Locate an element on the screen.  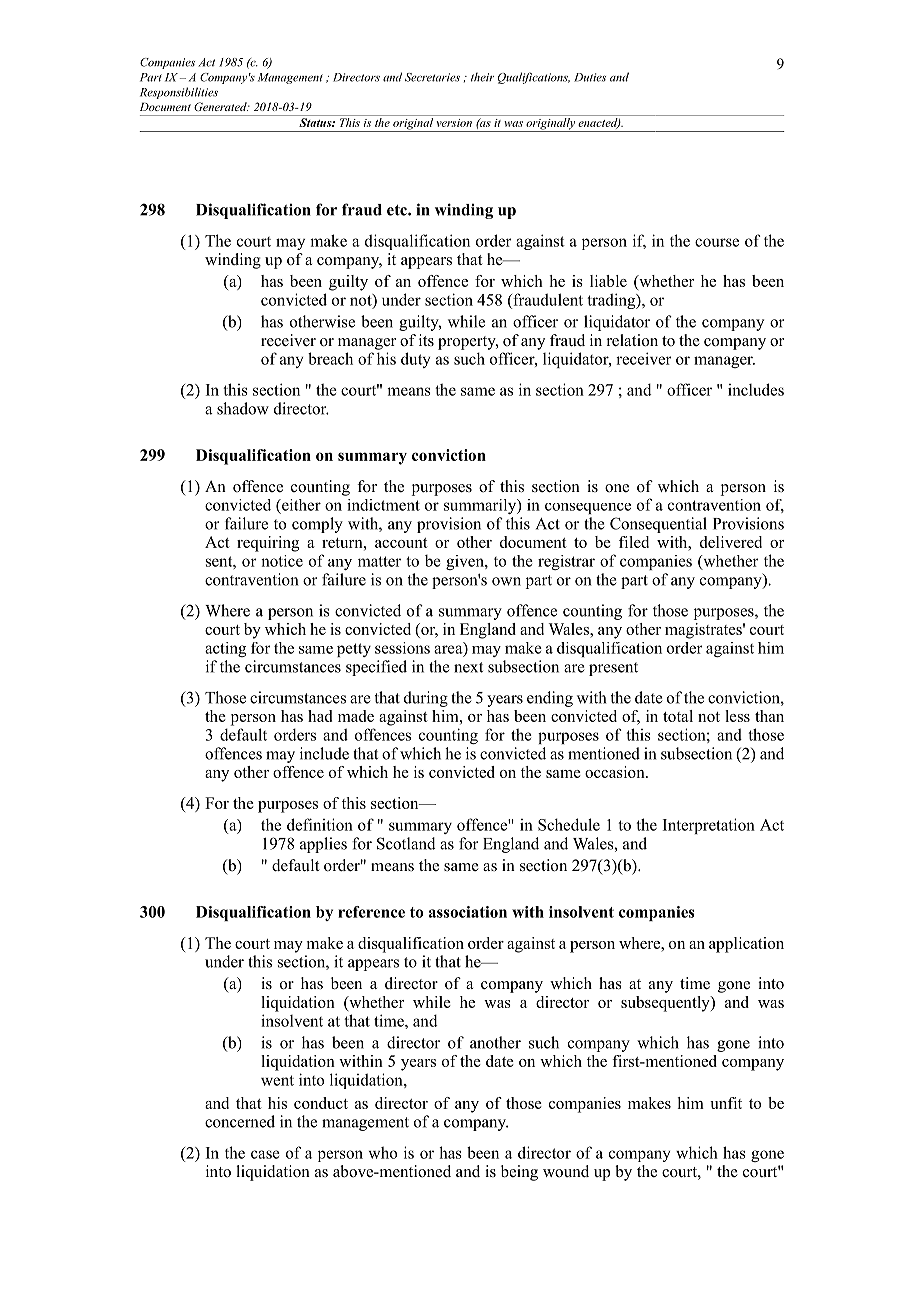
case is located at coordinates (265, 1154).
